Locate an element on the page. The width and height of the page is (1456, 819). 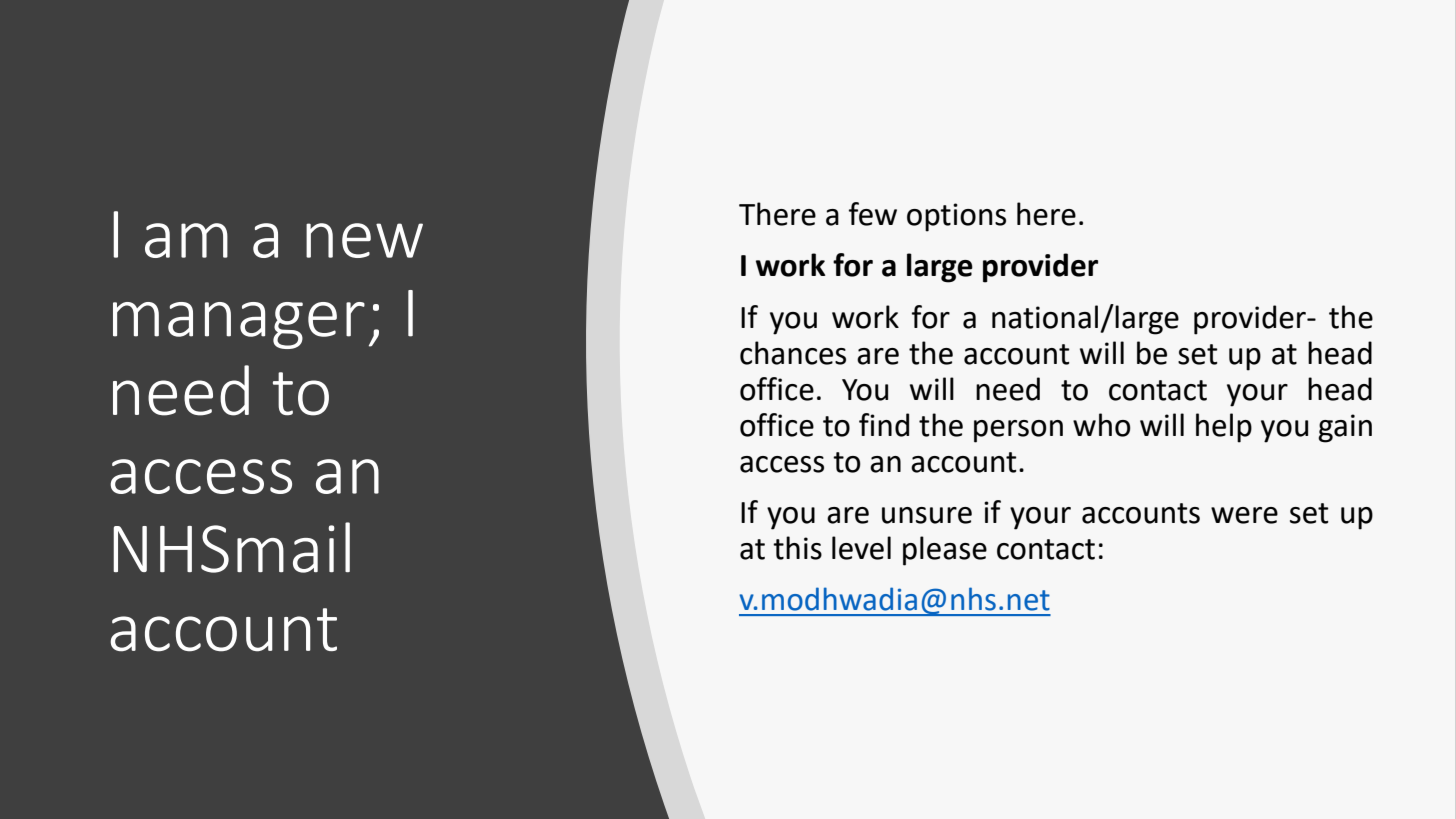
chances is located at coordinates (793, 353).
